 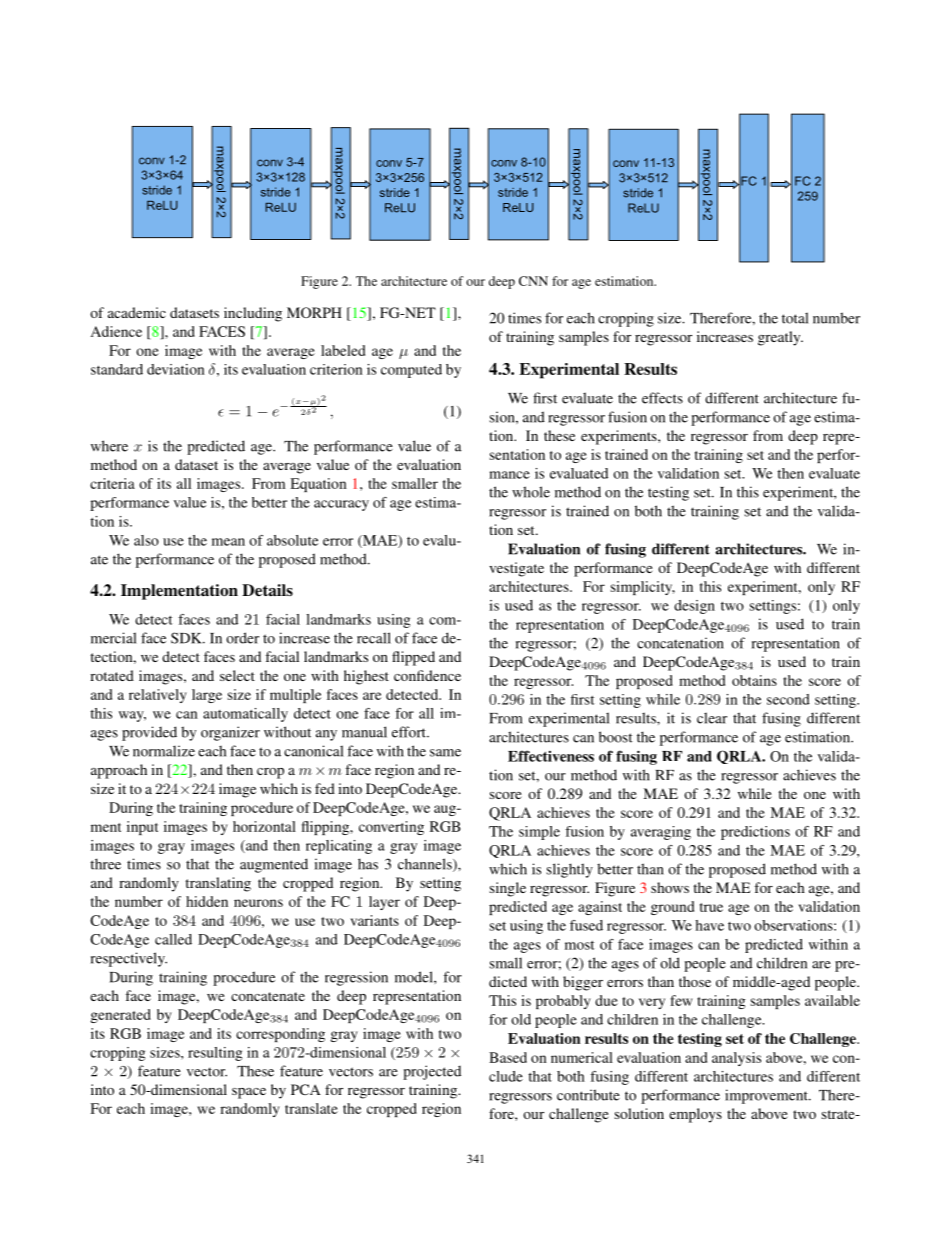 I want to click on mean, so click(x=228, y=542).
